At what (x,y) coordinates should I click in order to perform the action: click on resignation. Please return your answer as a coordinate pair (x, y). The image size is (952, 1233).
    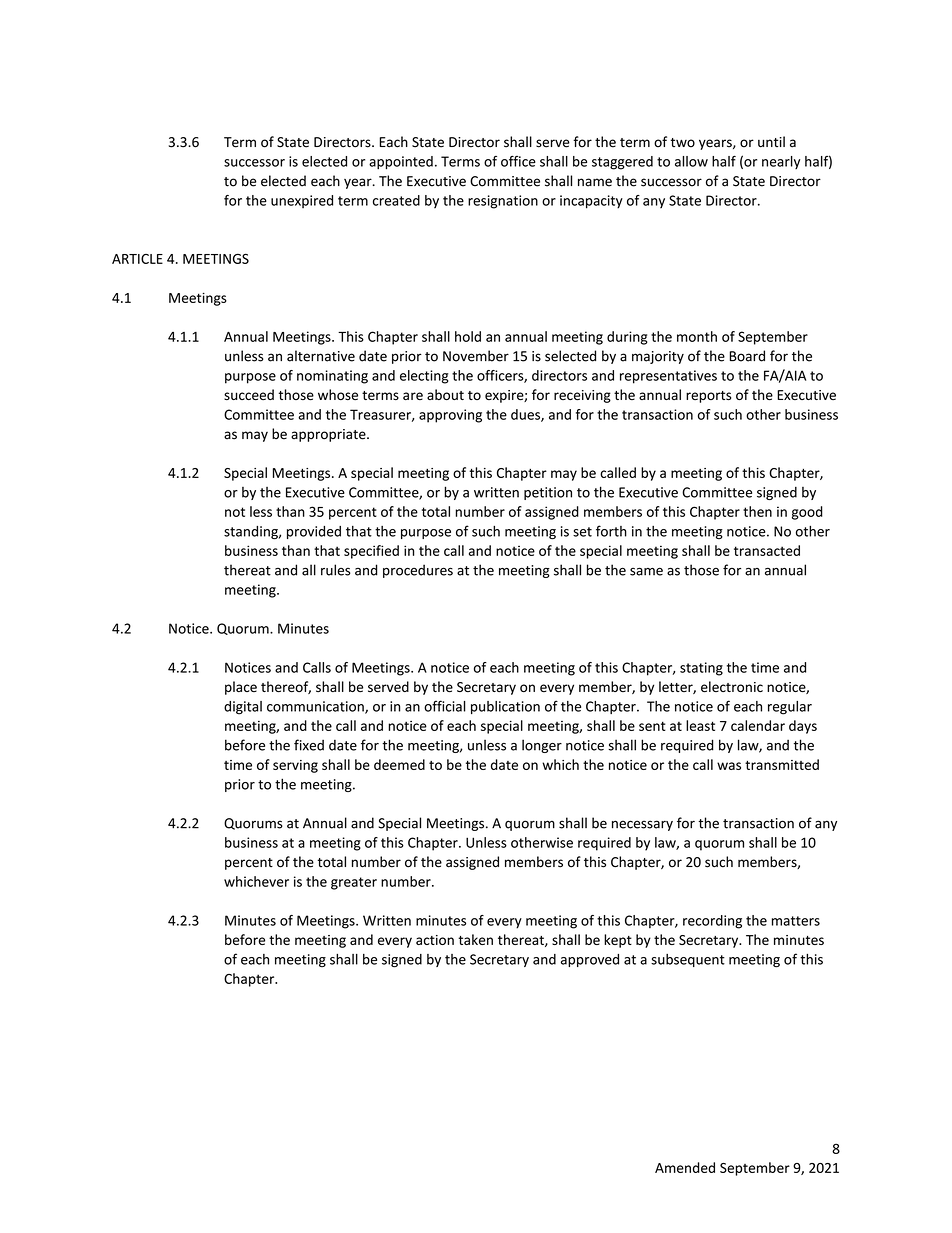
    Looking at the image, I should click on (503, 202).
